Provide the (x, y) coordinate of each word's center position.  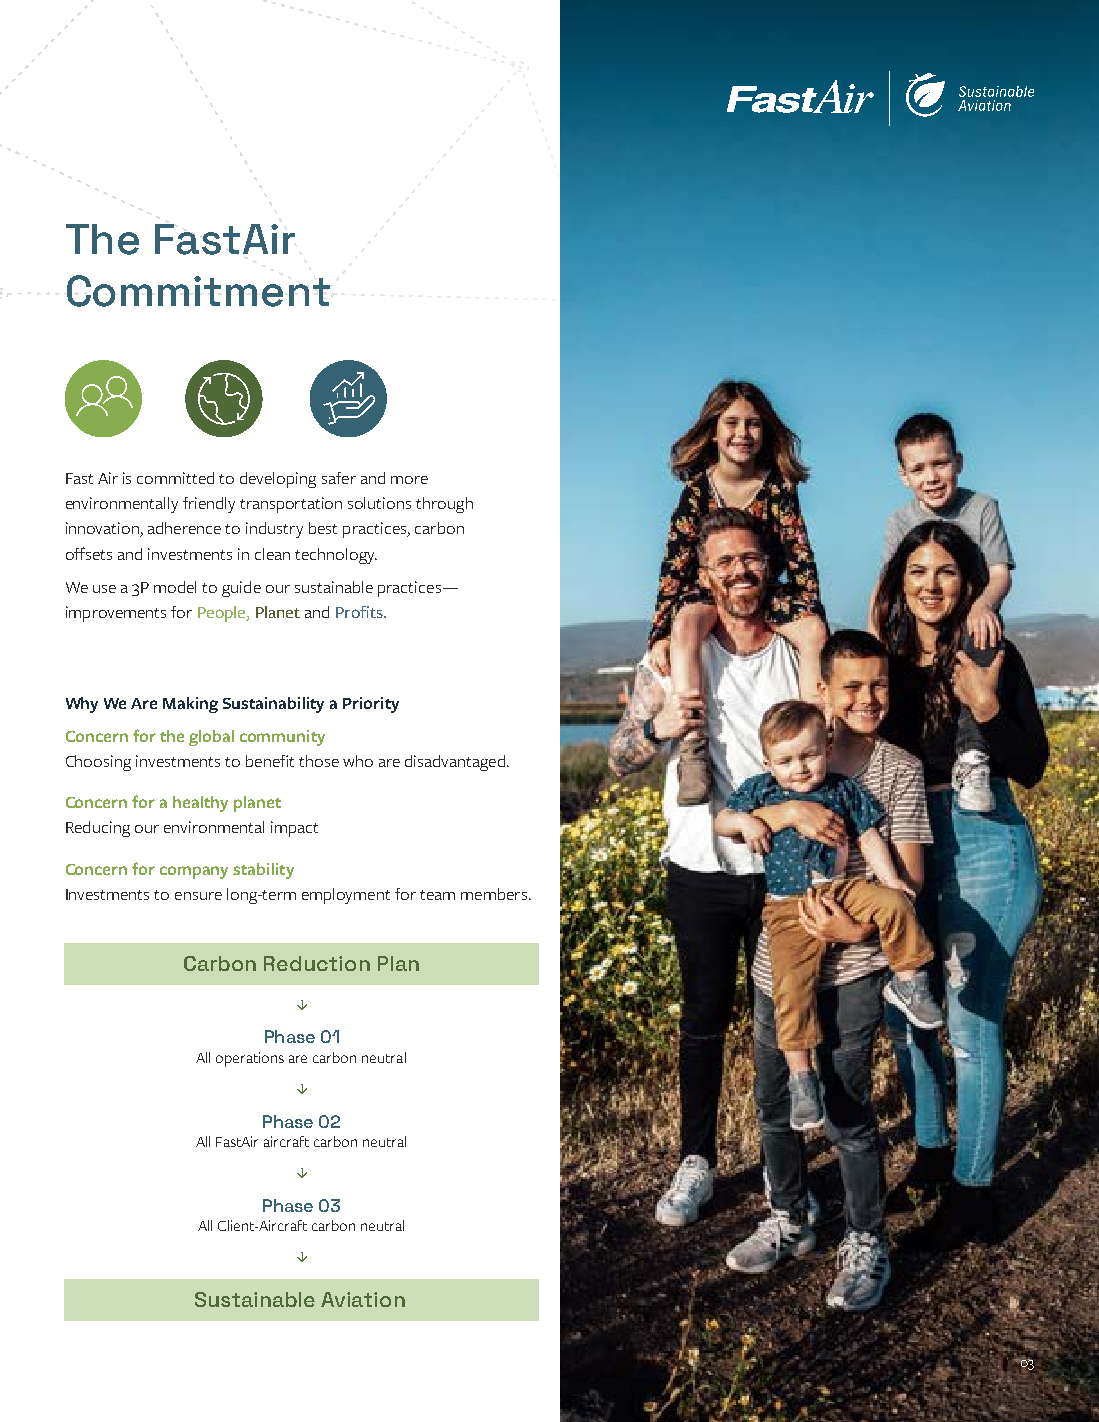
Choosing (98, 763)
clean (272, 554)
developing (278, 480)
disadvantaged (455, 763)
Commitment (198, 291)
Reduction (317, 963)
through (444, 505)
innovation (103, 529)
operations (250, 1059)
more (409, 480)
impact (294, 829)
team (437, 895)
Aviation (363, 1299)
